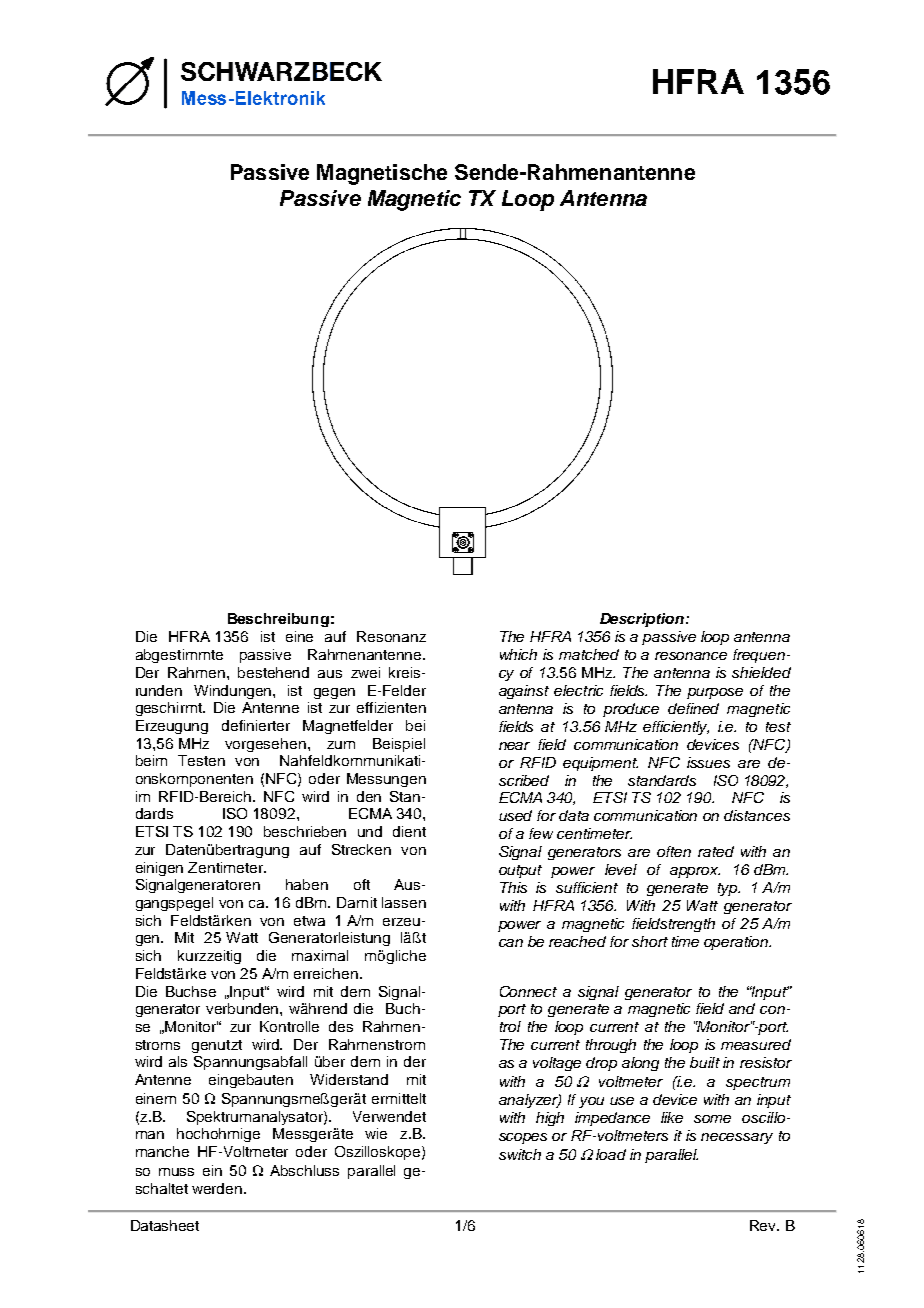 The height and width of the page is (1308, 924). What do you see at coordinates (365, 672) in the page?
I see `zwei` at bounding box center [365, 672].
